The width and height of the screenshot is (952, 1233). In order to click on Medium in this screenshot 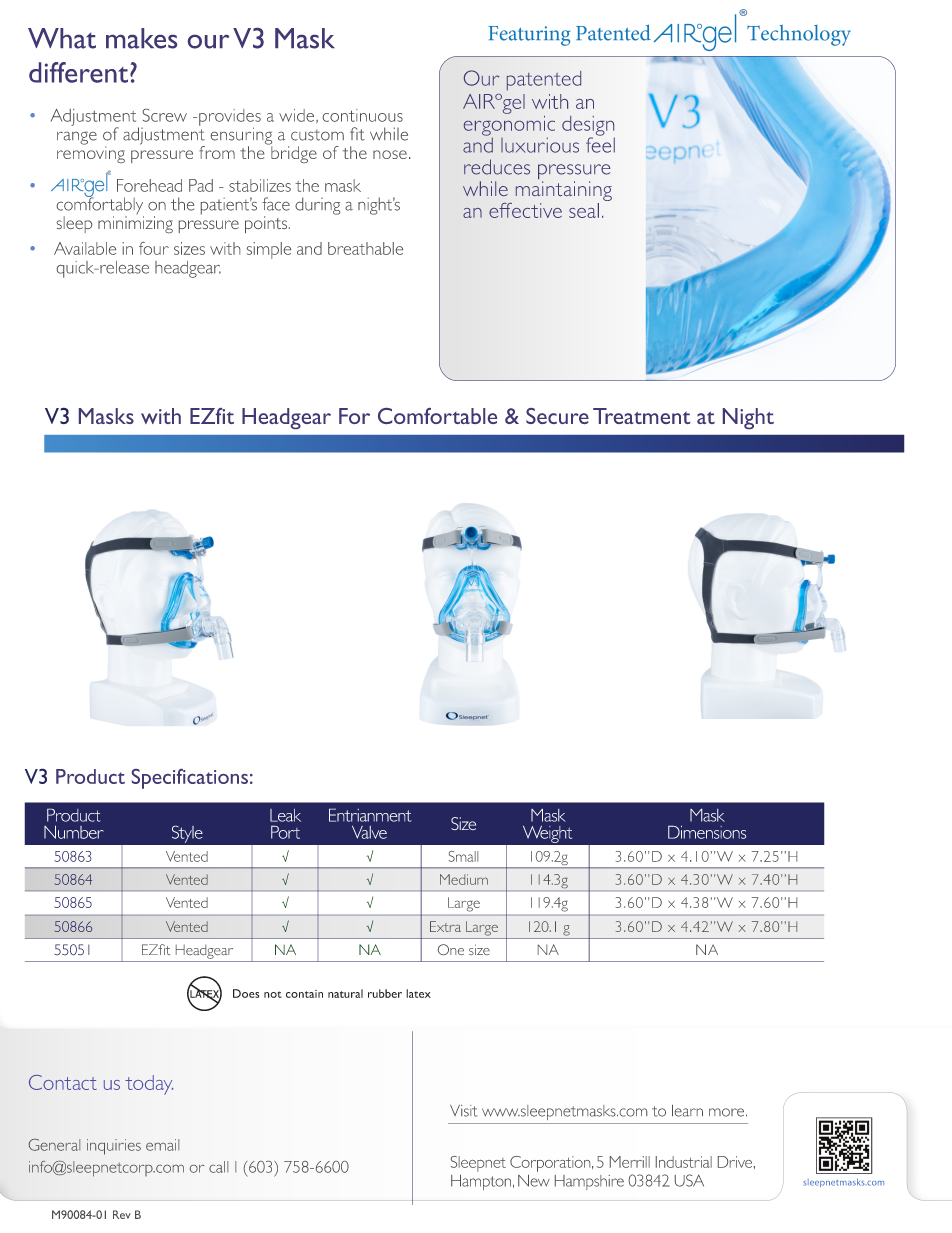, I will do `click(464, 879)`.
